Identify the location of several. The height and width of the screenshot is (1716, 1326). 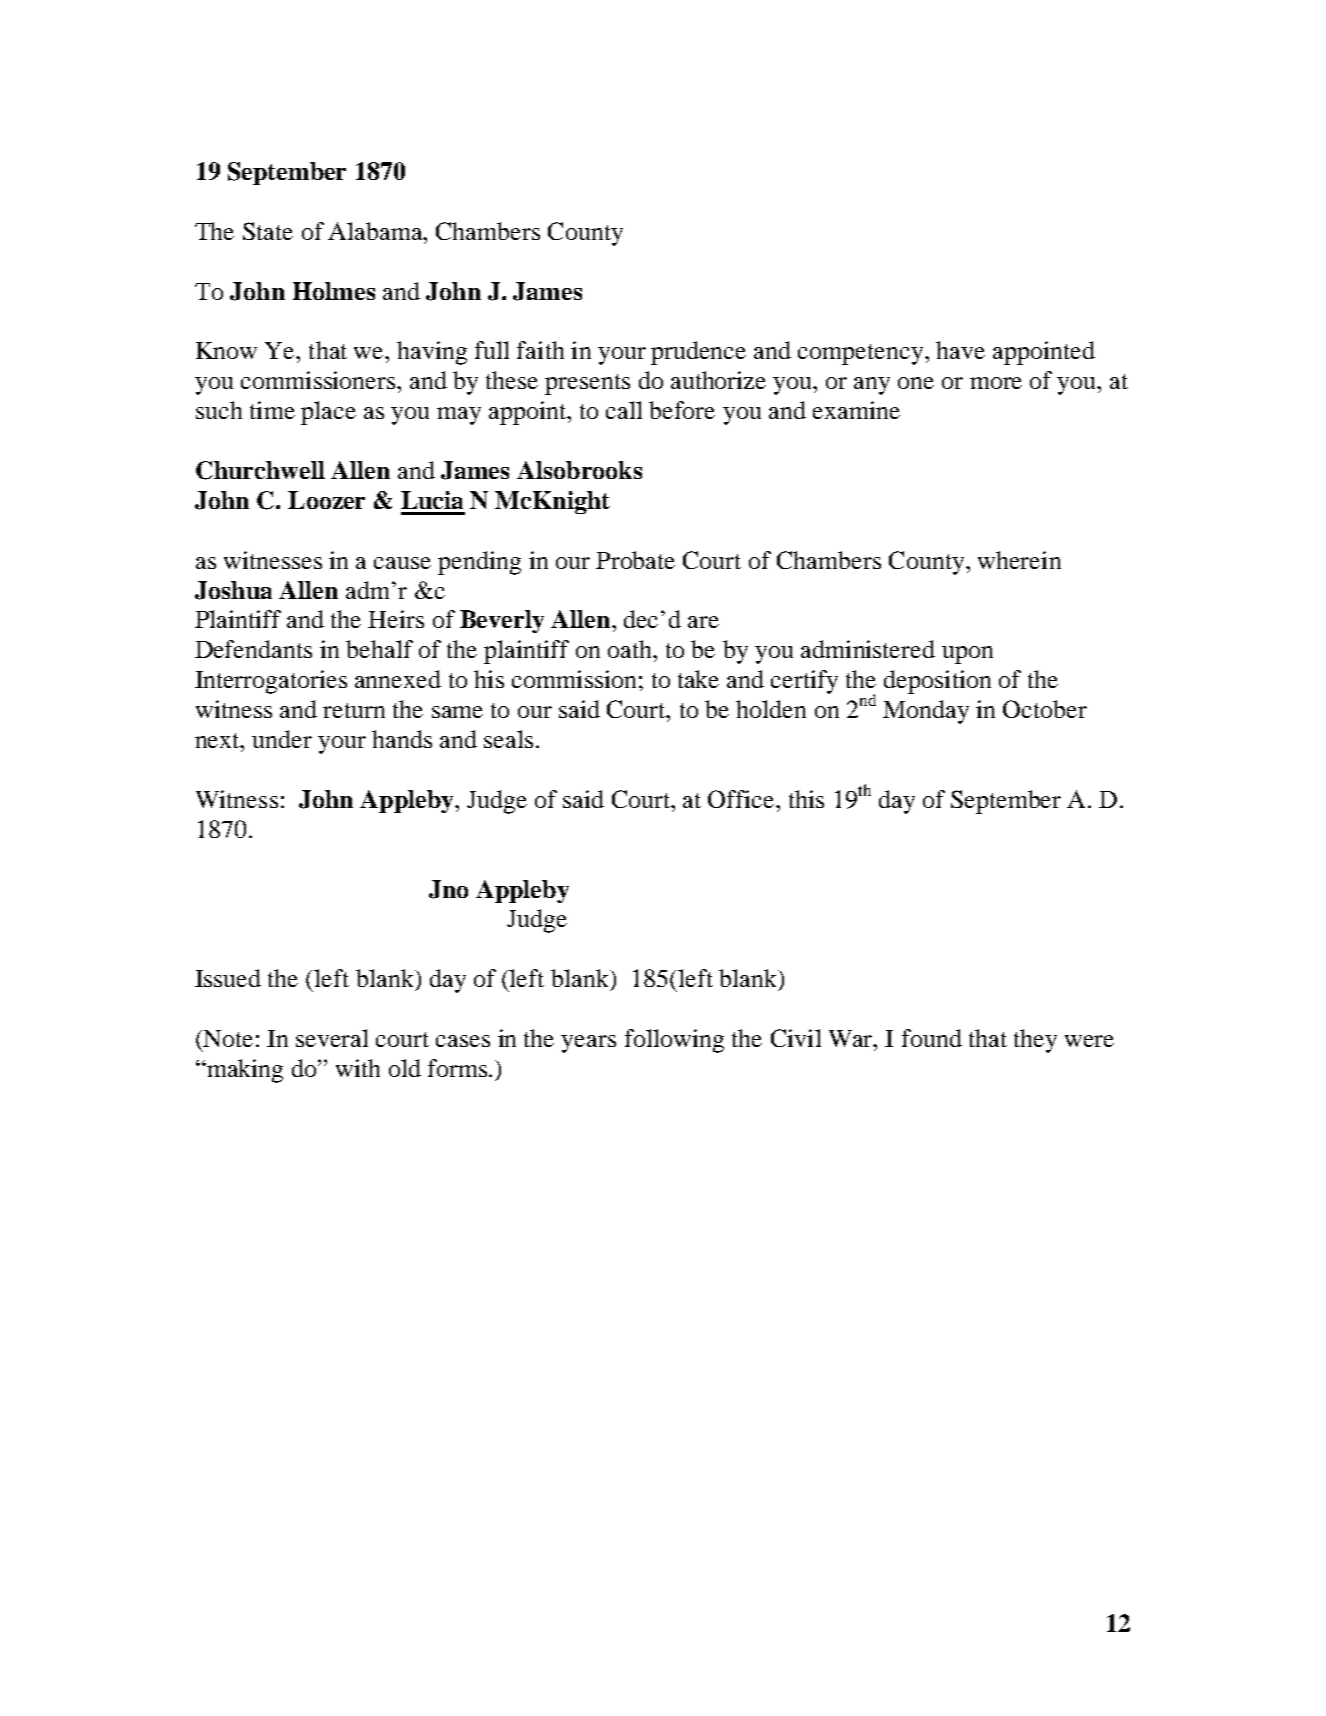
(332, 1038).
